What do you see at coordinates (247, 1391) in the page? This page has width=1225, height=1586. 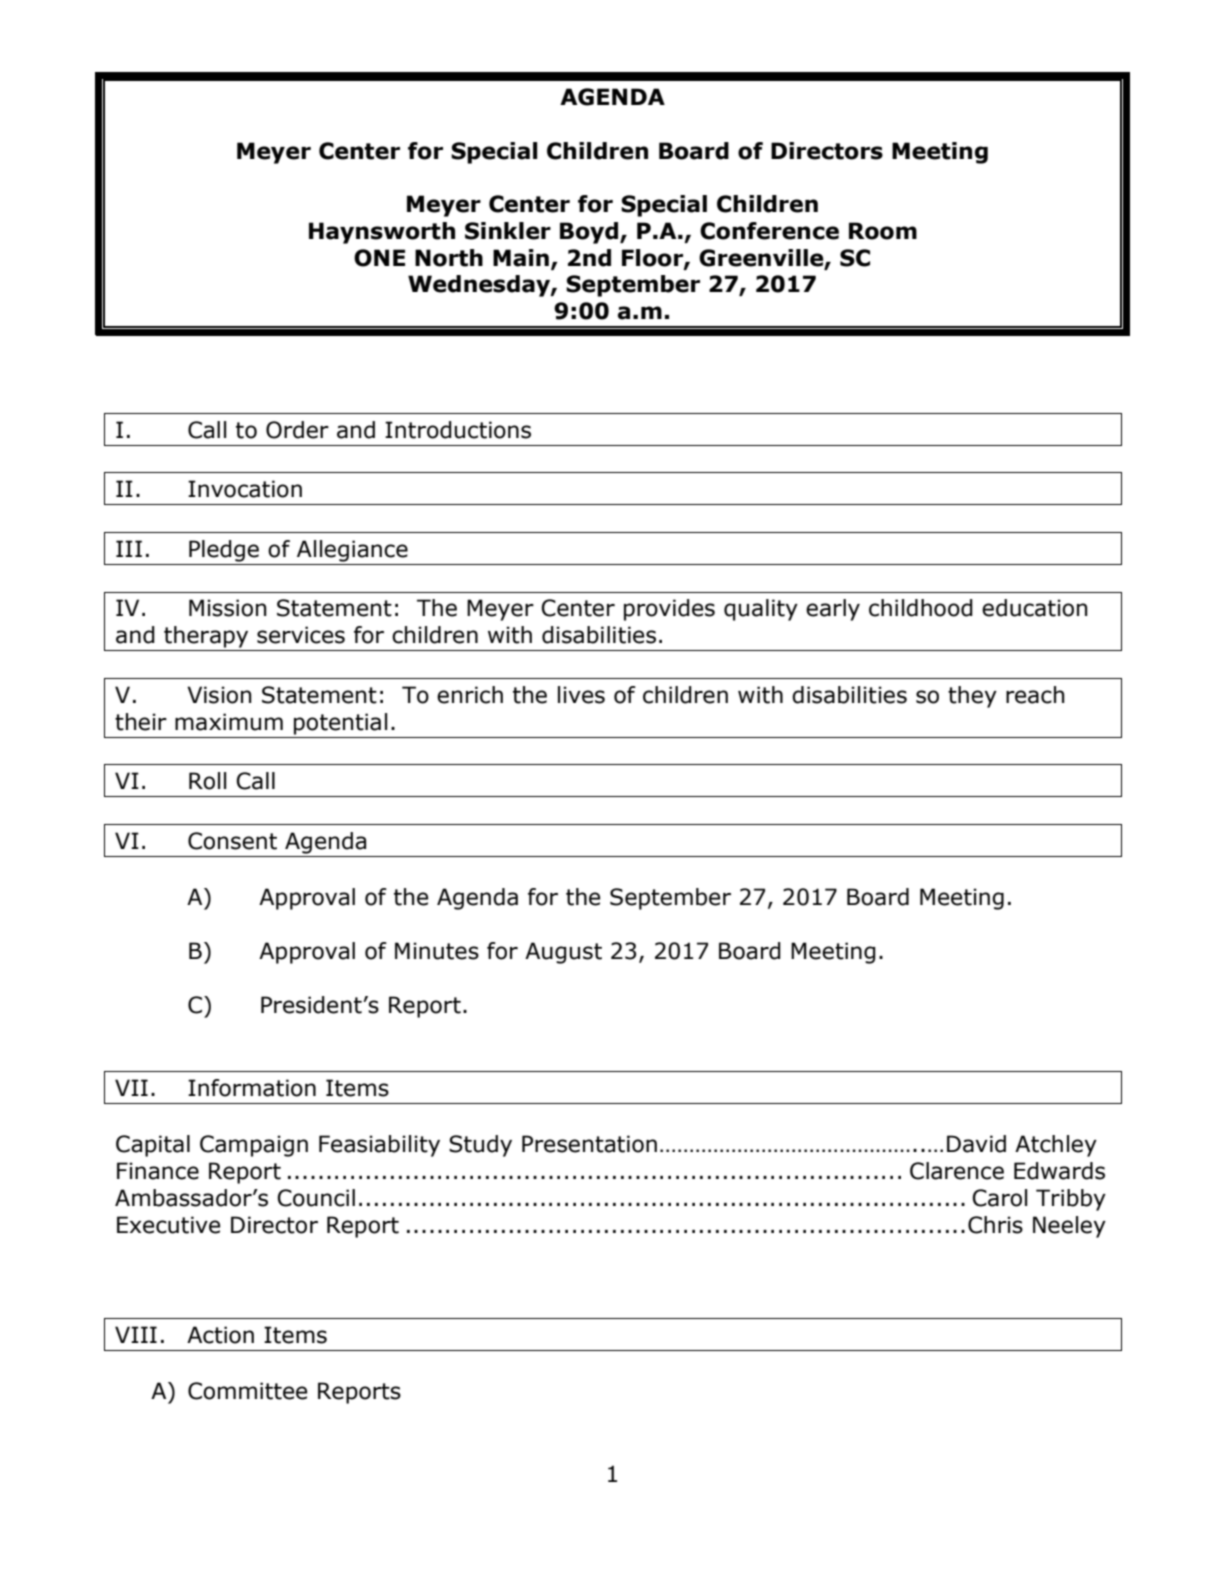 I see `Committee` at bounding box center [247, 1391].
